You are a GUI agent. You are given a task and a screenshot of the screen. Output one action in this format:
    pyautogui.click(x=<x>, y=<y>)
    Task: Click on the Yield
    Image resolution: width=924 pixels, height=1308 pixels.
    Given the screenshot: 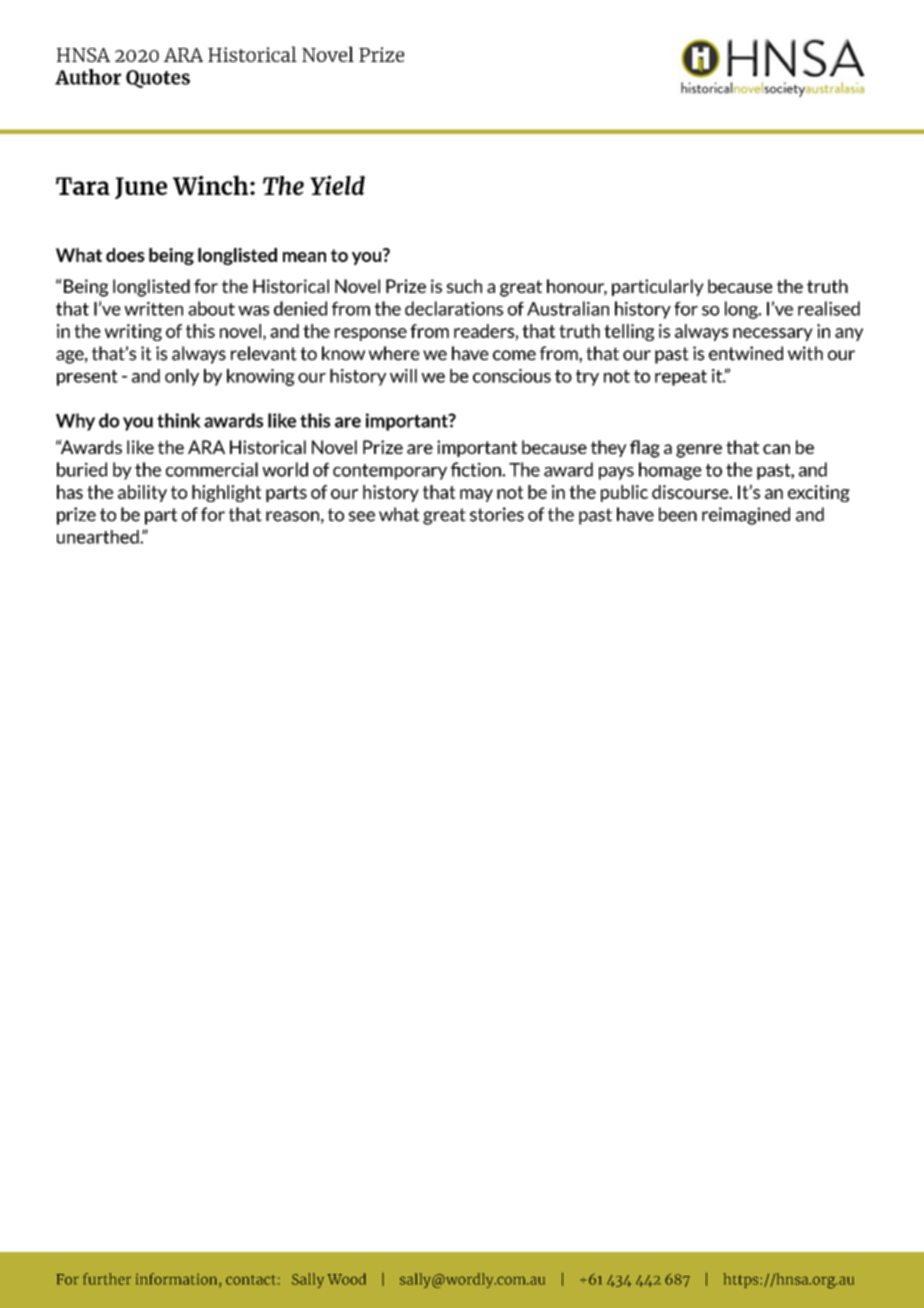 What is the action you would take?
    pyautogui.click(x=337, y=185)
